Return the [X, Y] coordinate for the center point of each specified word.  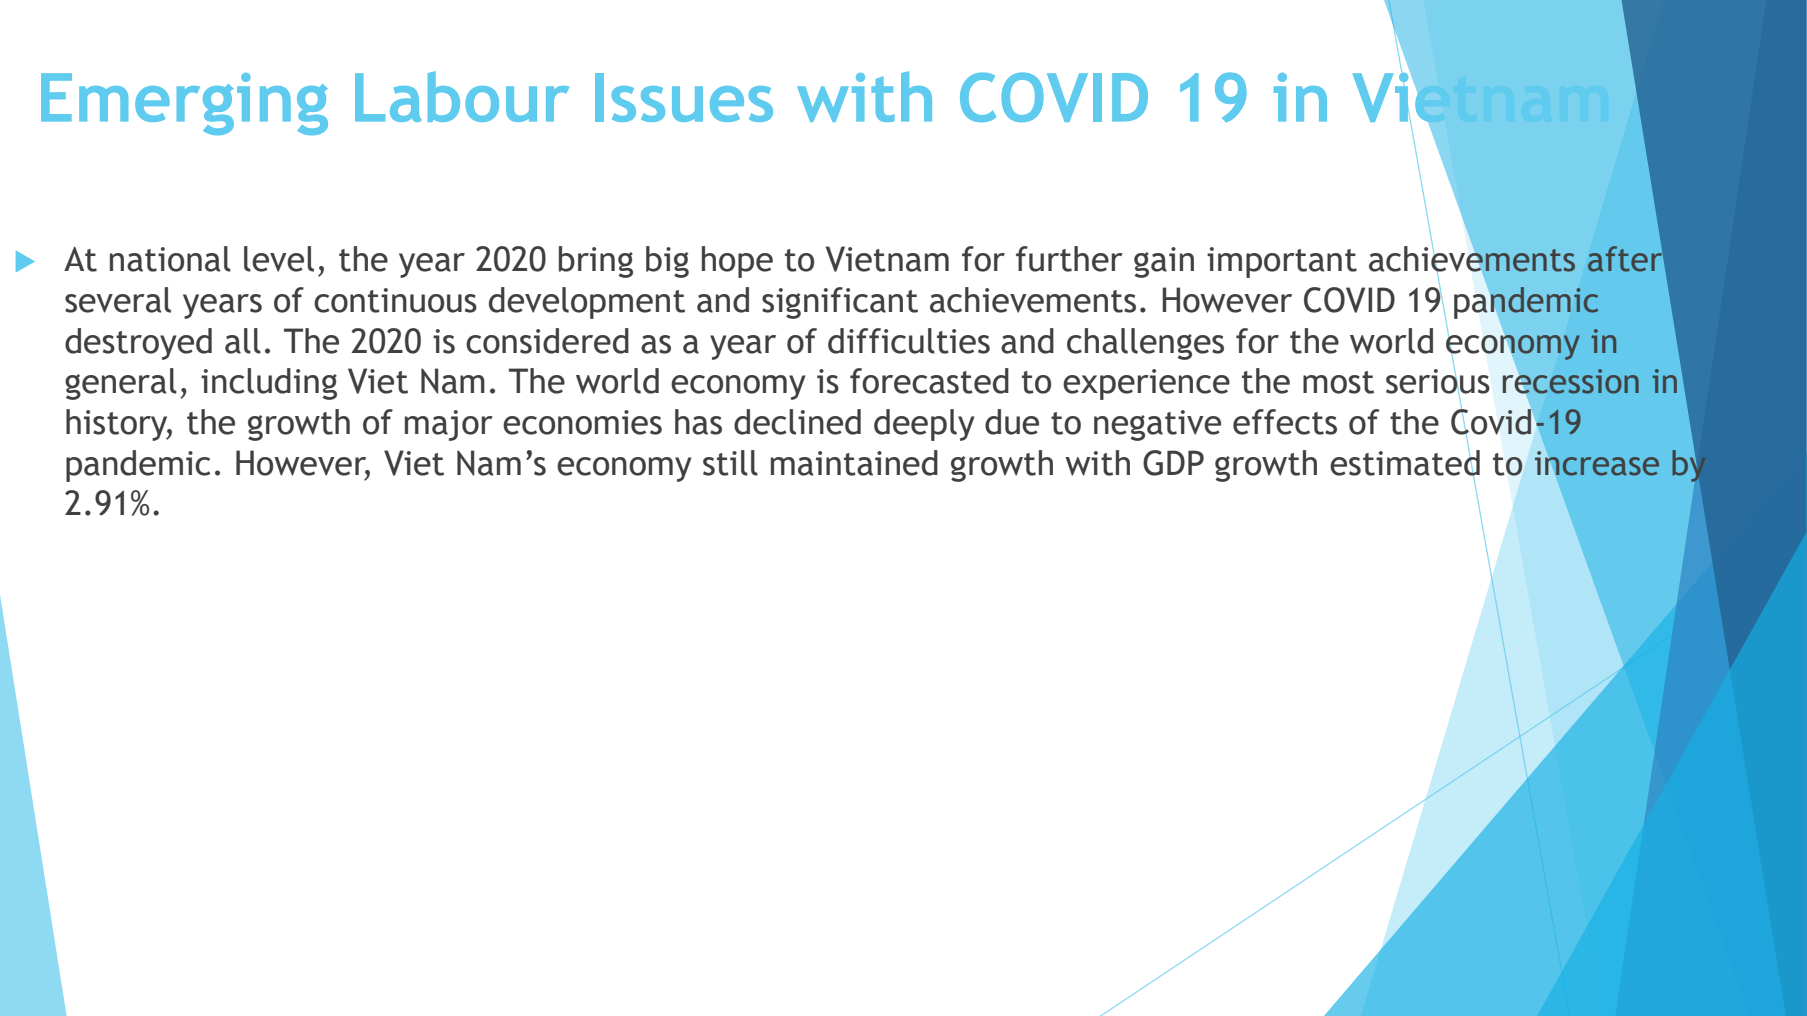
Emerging [184, 104]
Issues [684, 97]
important [1282, 262]
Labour [462, 96]
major [449, 425]
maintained [854, 463]
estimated [1405, 462]
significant [840, 303]
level [279, 259]
